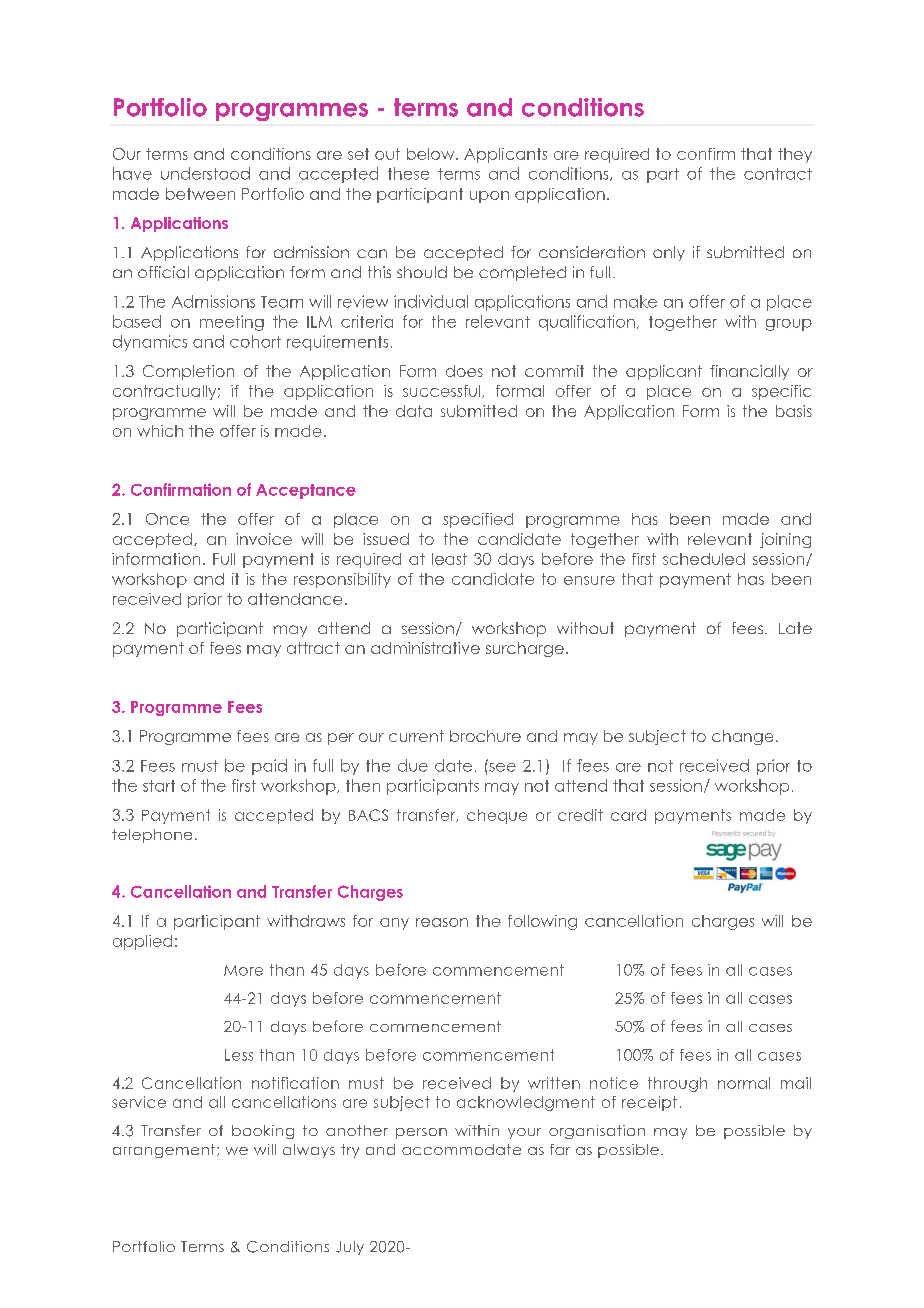  I want to click on Once, so click(167, 519).
